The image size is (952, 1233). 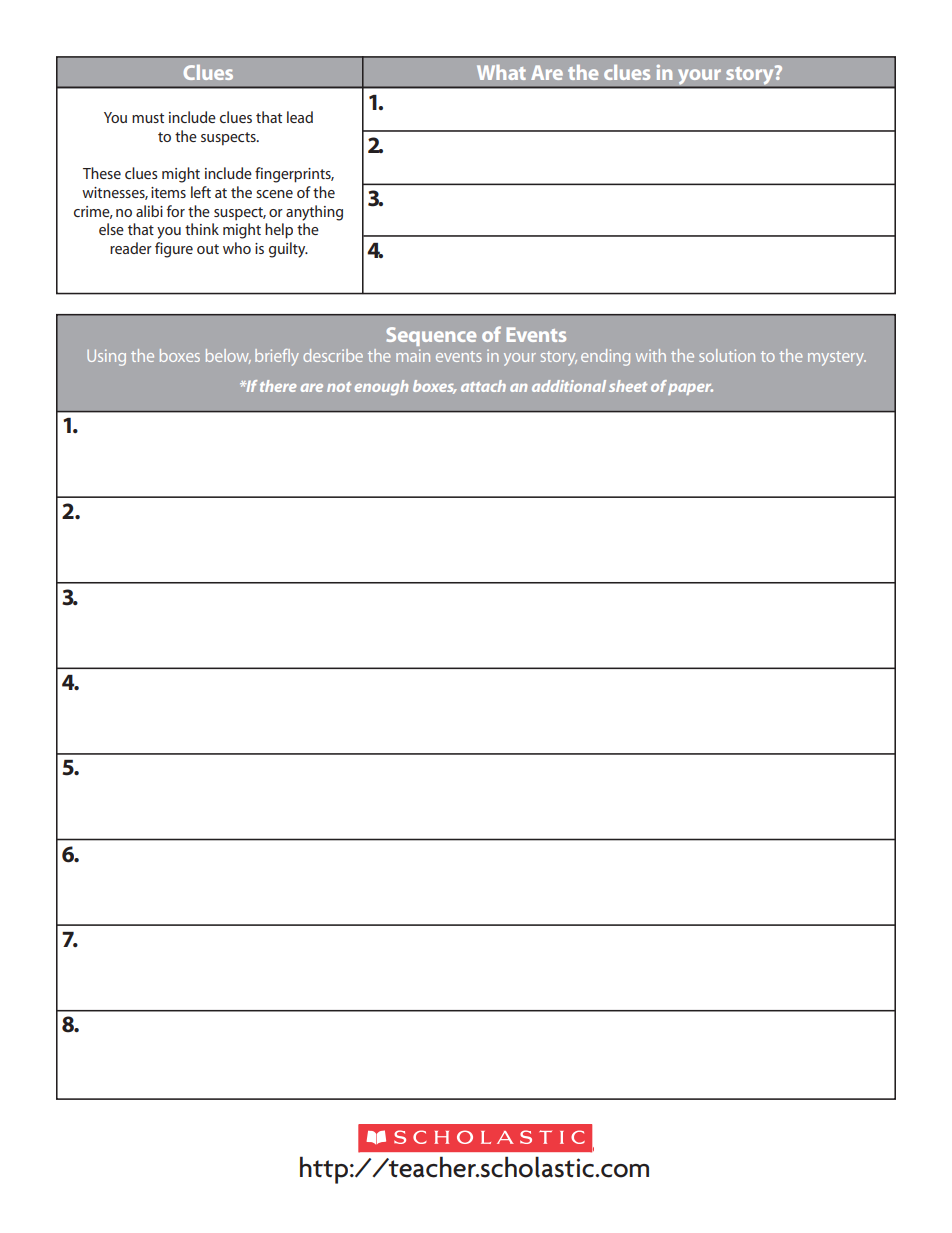 What do you see at coordinates (727, 355) in the screenshot?
I see `solution` at bounding box center [727, 355].
